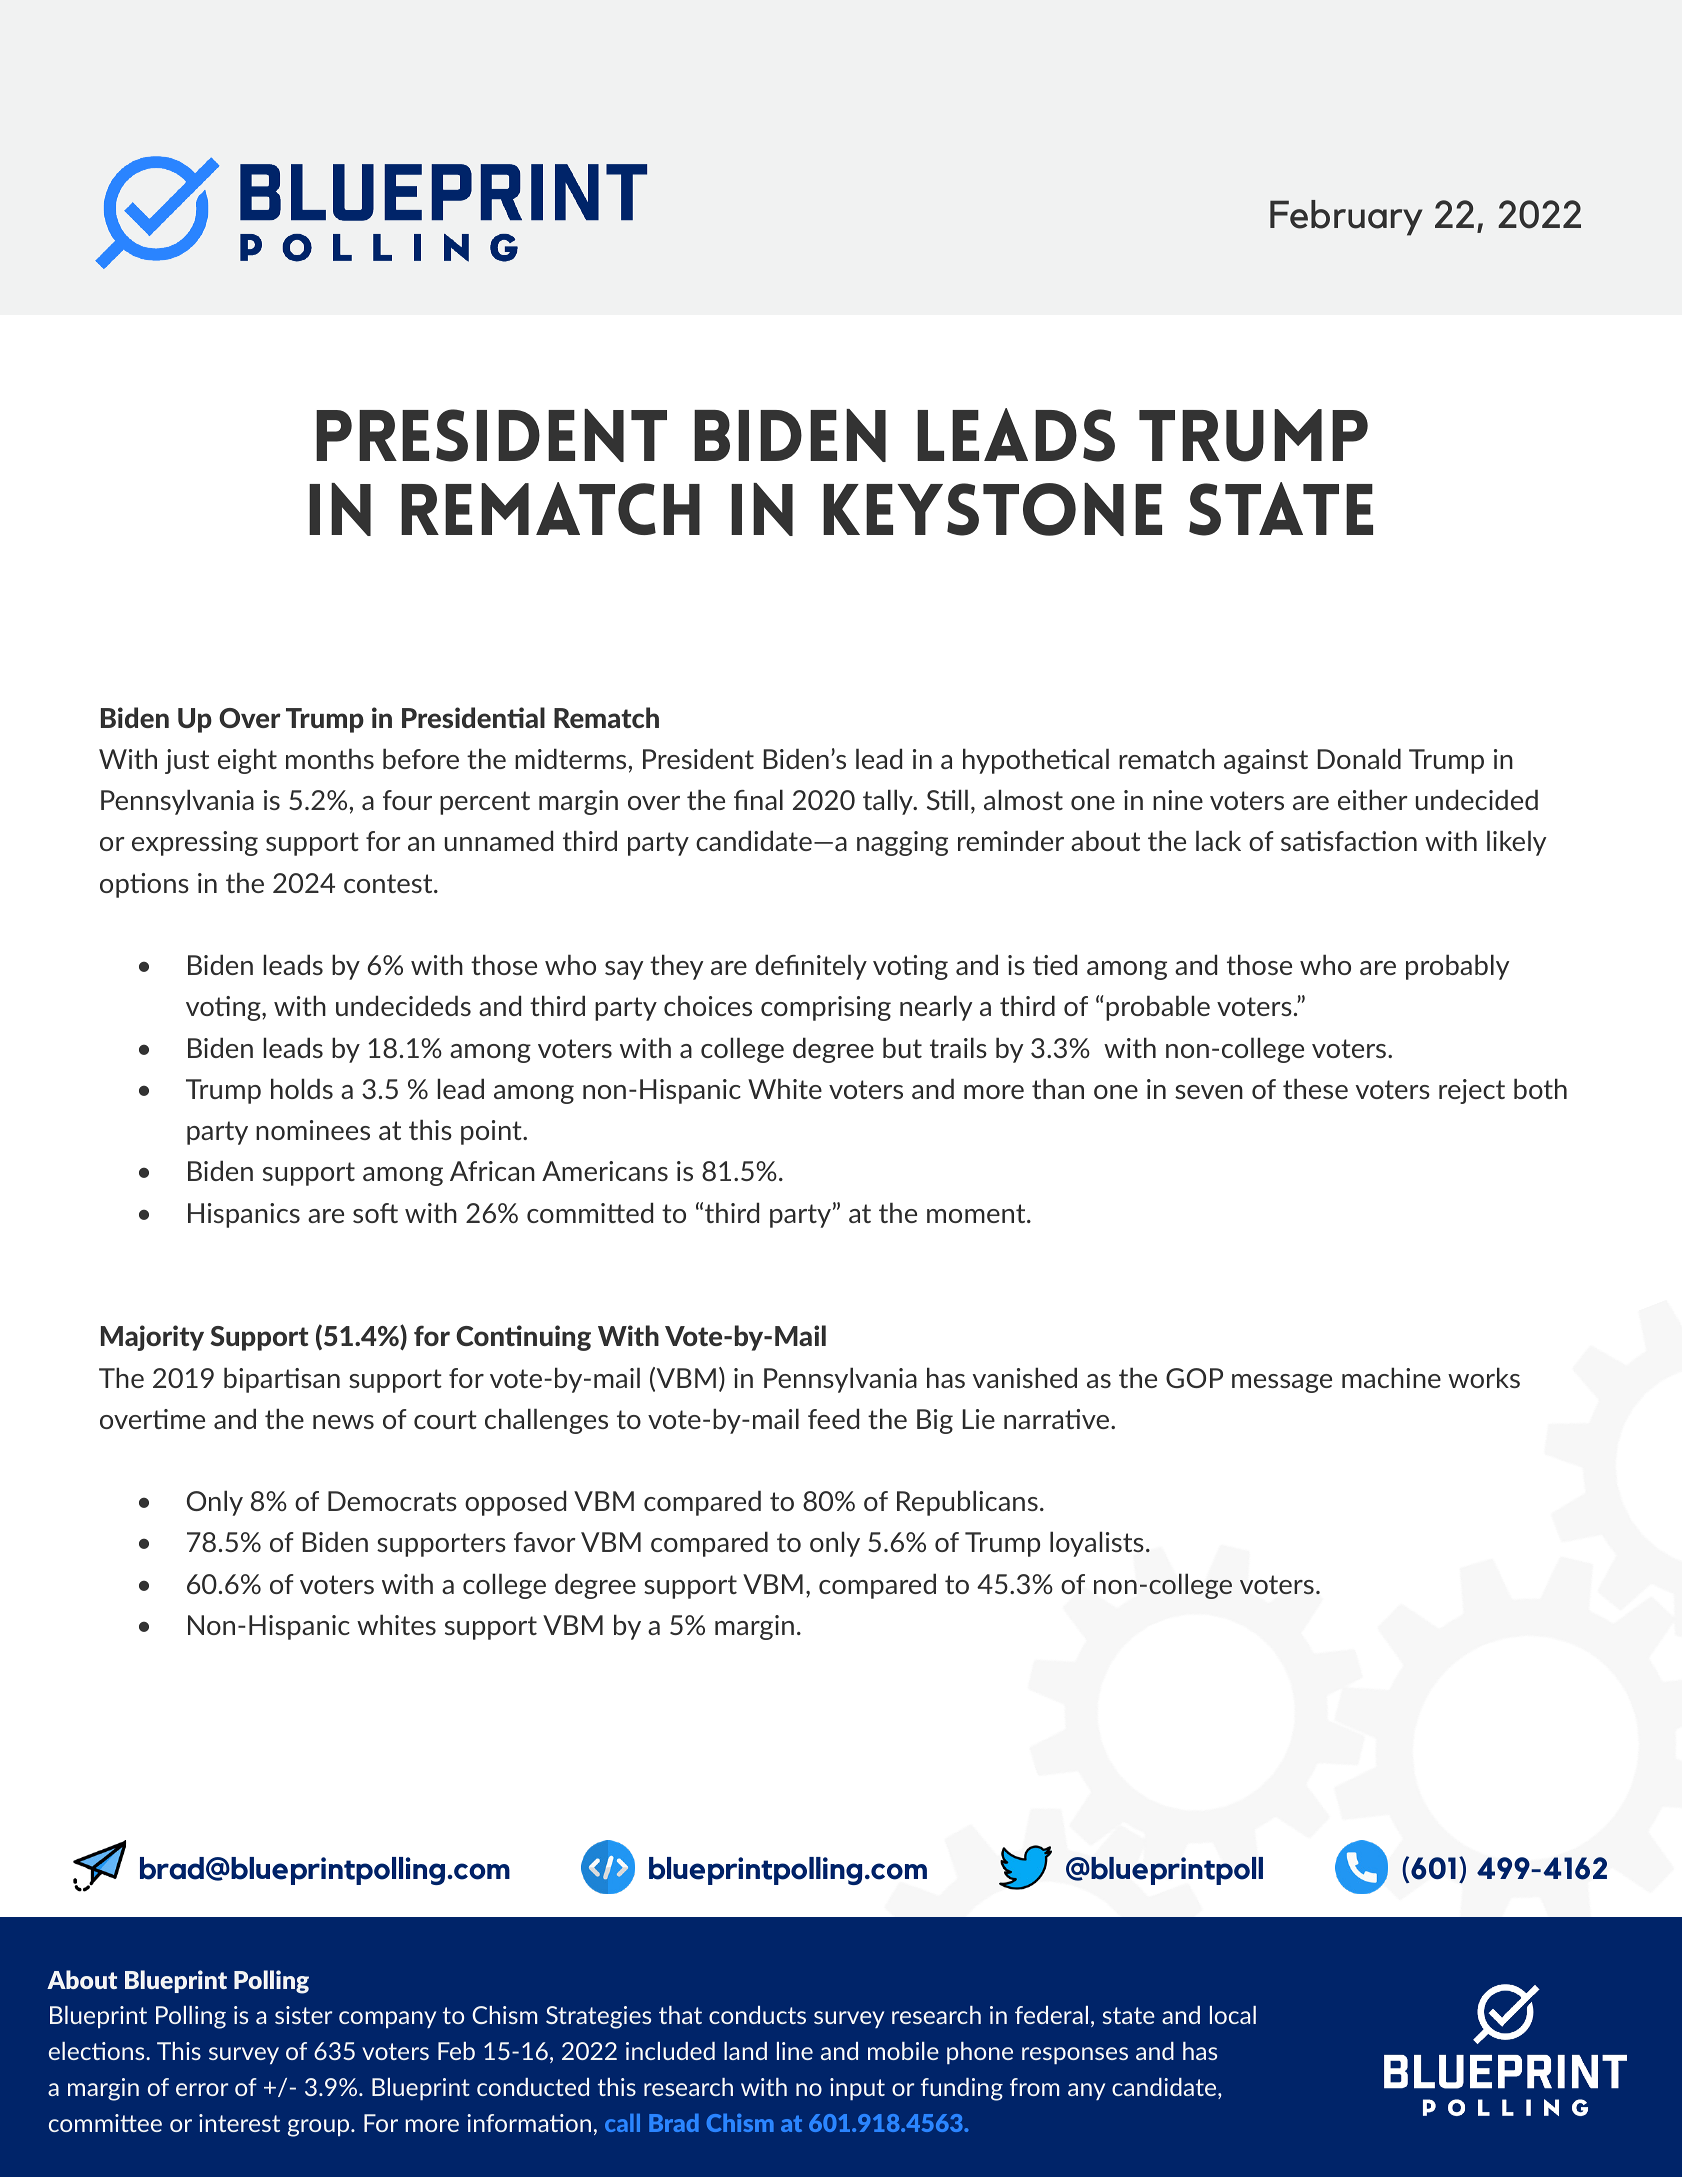 This image has width=1682, height=2177. What do you see at coordinates (1346, 218) in the image?
I see `February` at bounding box center [1346, 218].
